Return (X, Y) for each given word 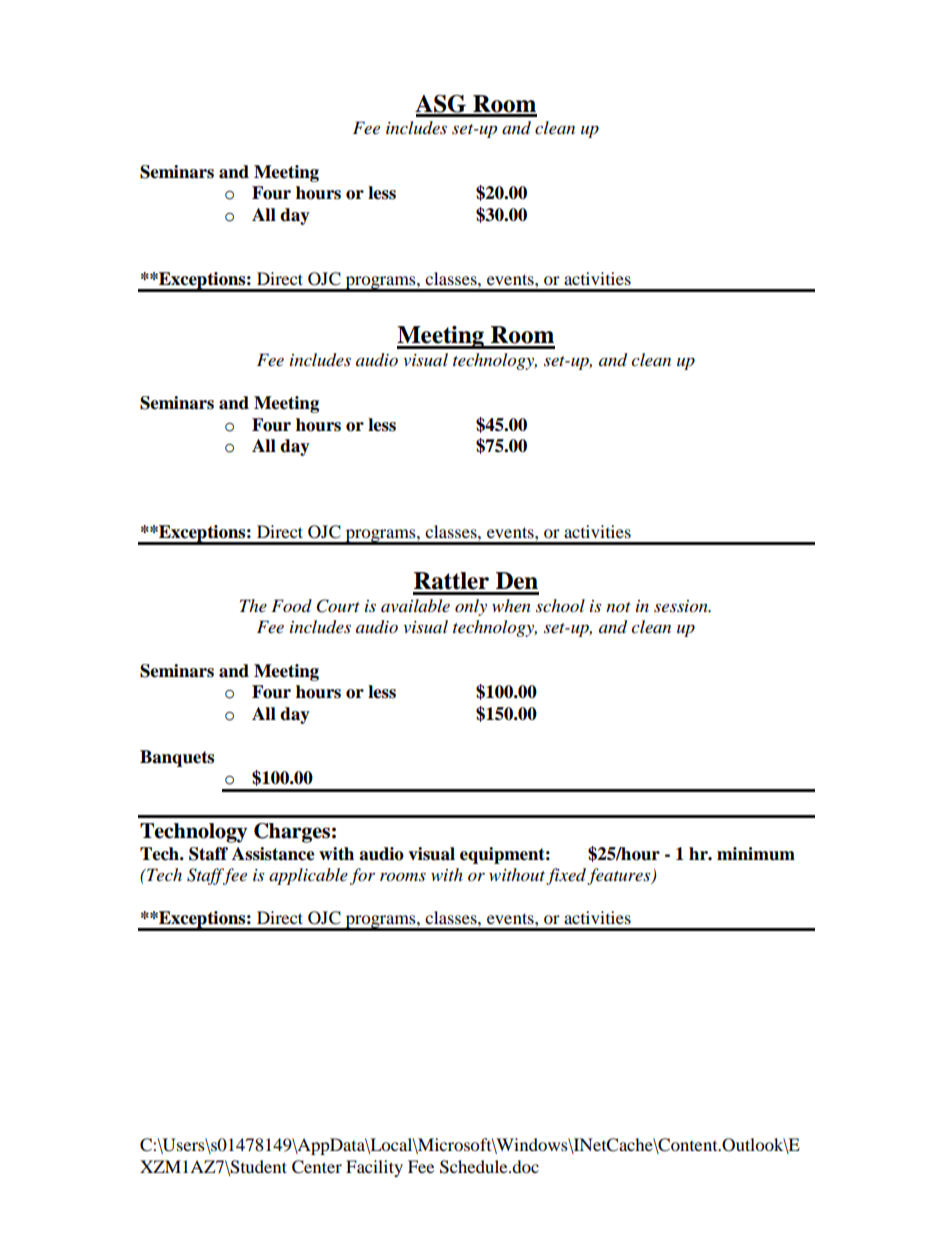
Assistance (273, 854)
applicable (308, 876)
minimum (756, 854)
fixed (566, 876)
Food (291, 606)
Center (317, 1167)
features (620, 876)
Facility (374, 1168)
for (362, 876)
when (511, 605)
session (682, 606)
